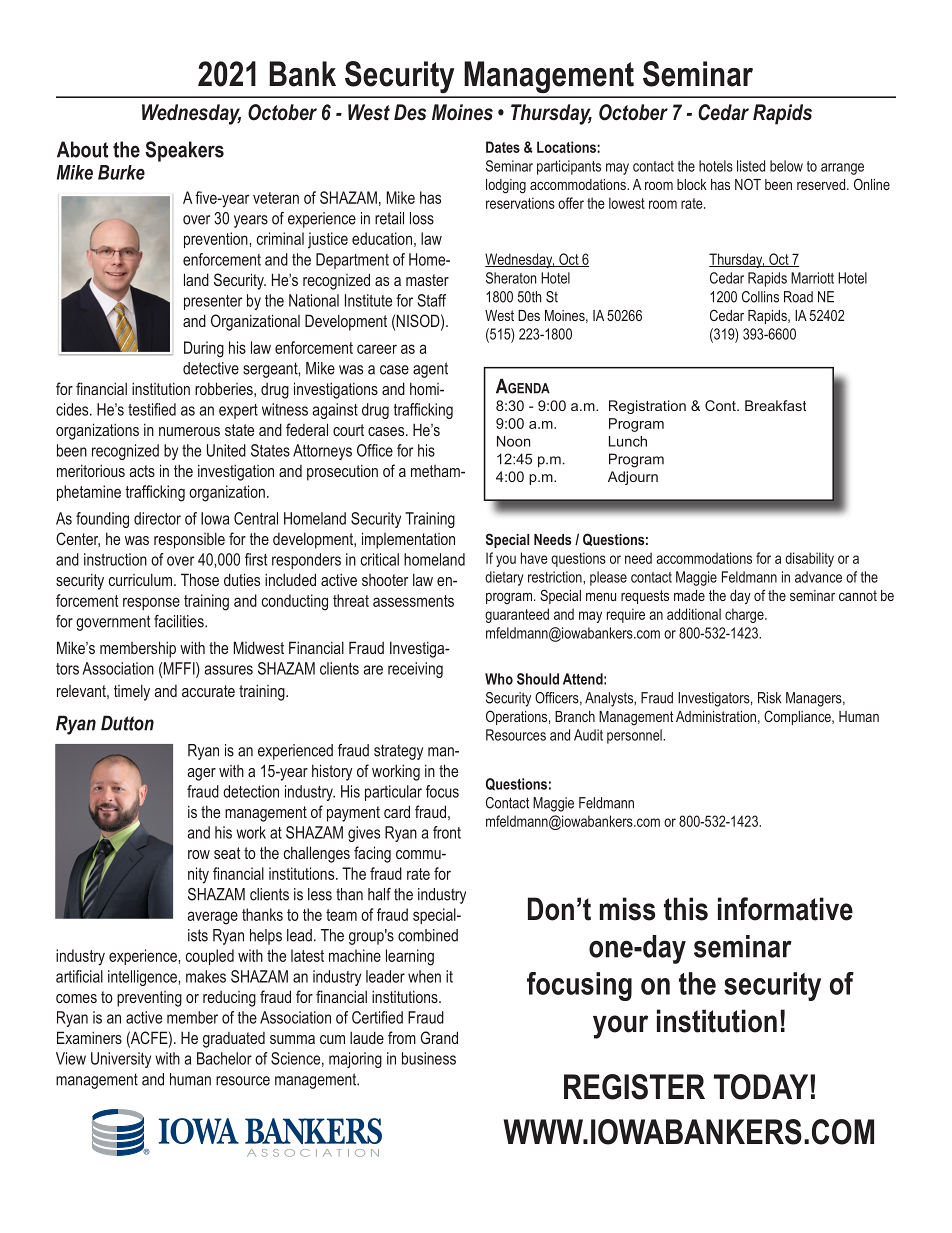 This screenshot has width=952, height=1233. What do you see at coordinates (786, 166) in the screenshot?
I see `below` at bounding box center [786, 166].
